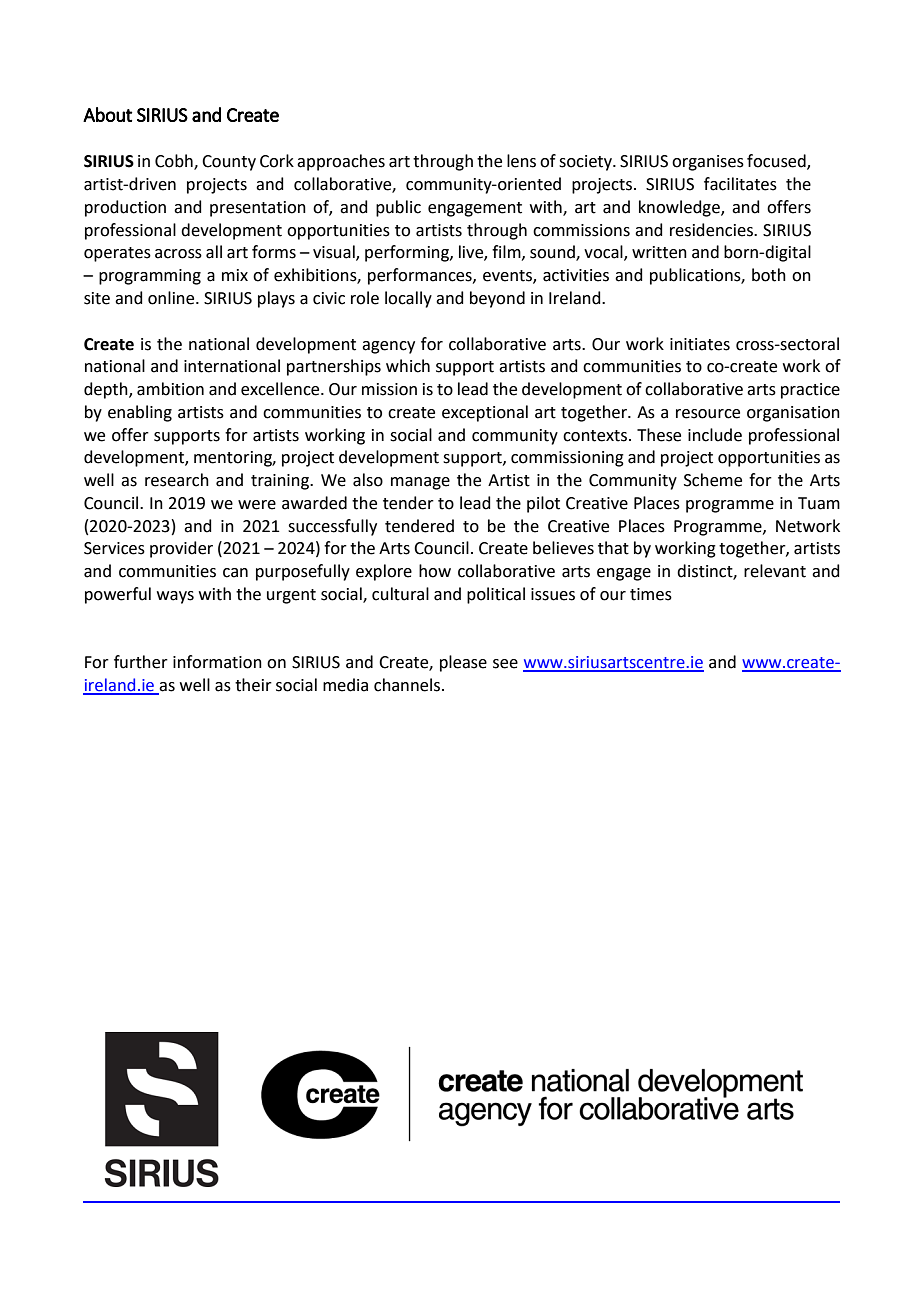 This screenshot has width=924, height=1309. Describe the element at coordinates (700, 344) in the screenshot. I see `initiates` at that location.
